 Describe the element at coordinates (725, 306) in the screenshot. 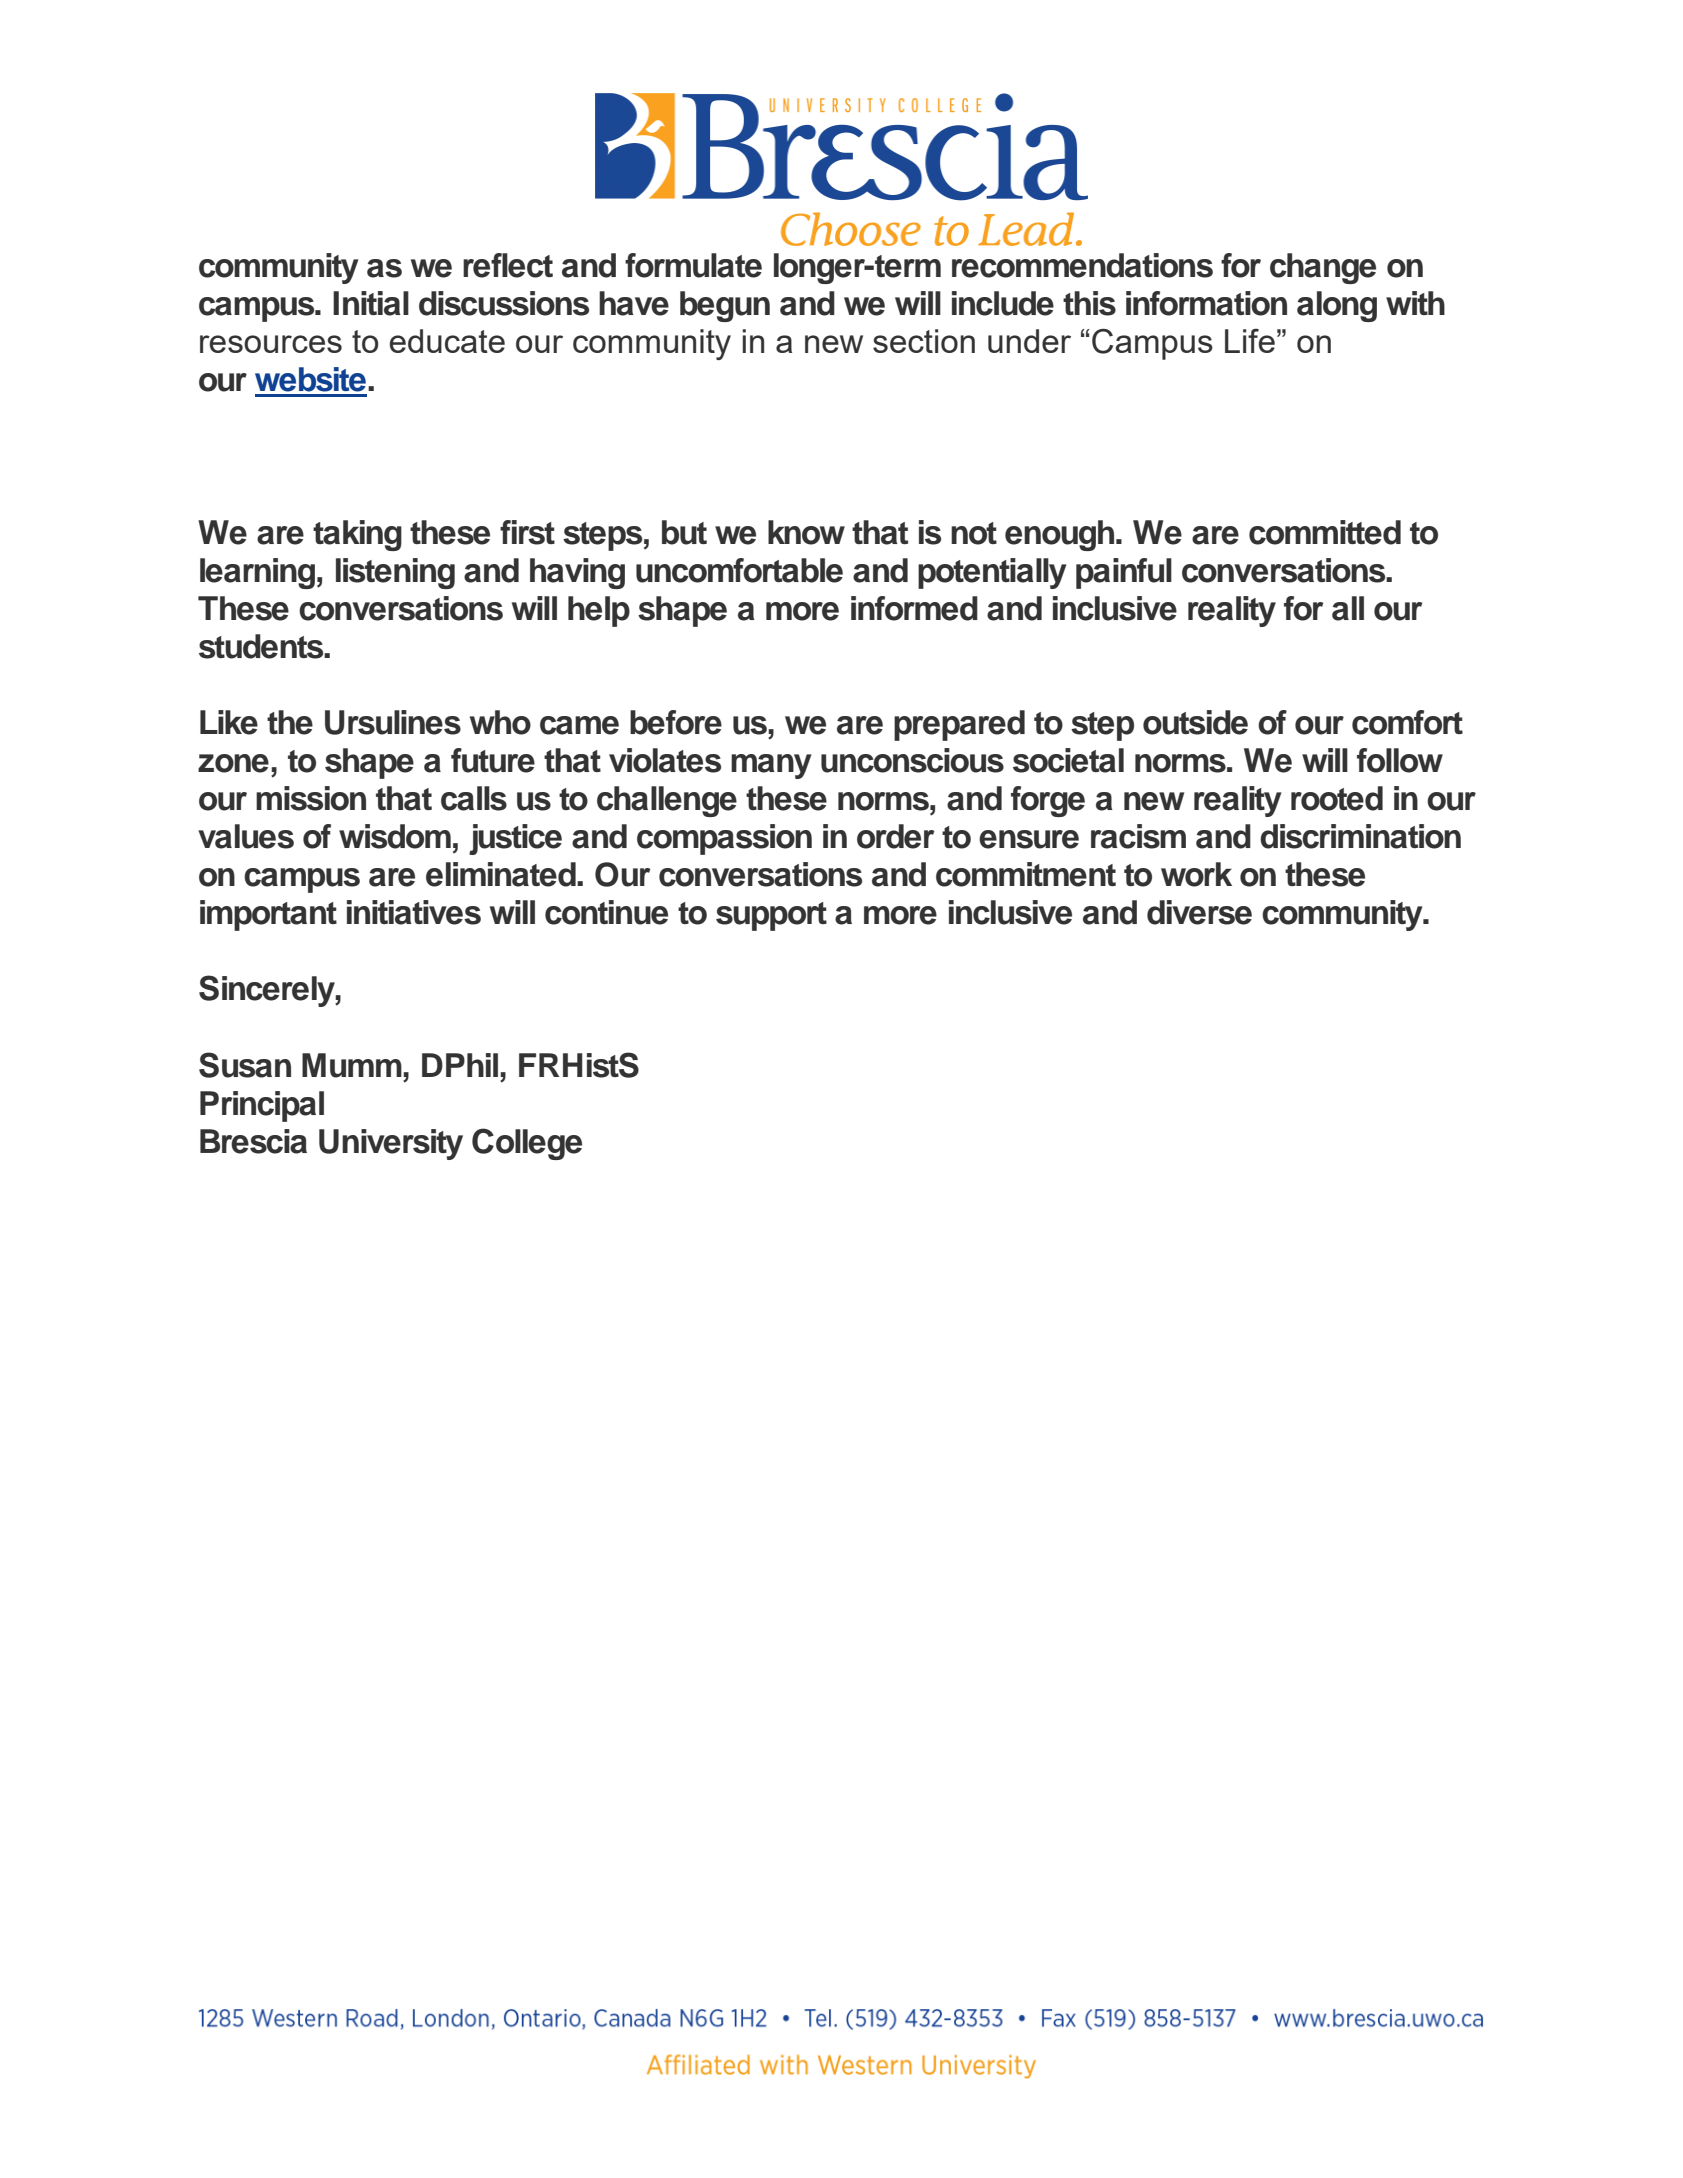

I see `begun` at that location.
